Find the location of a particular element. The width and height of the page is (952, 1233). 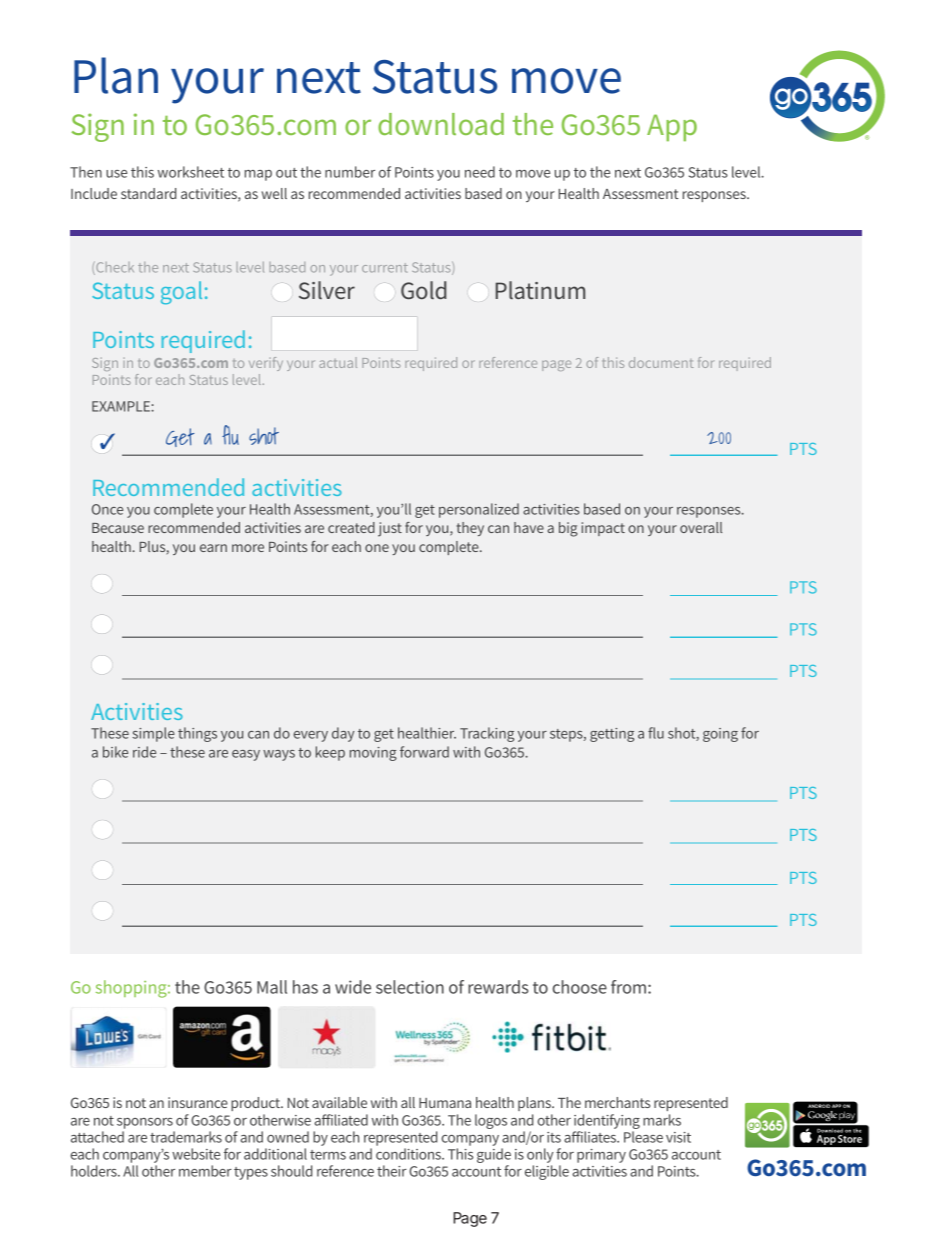

App is located at coordinates (672, 127).
